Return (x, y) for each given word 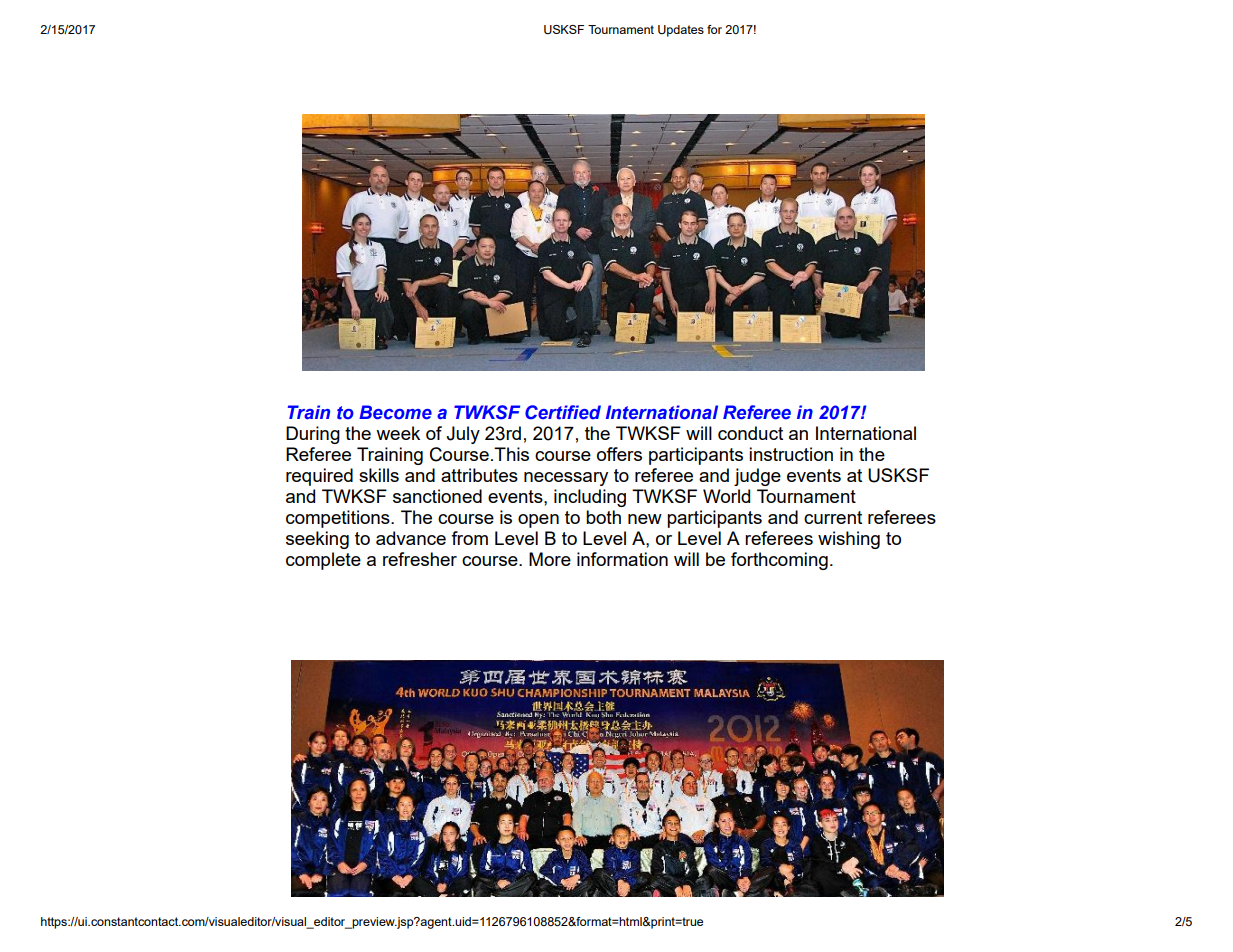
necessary (566, 479)
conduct (750, 433)
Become (395, 412)
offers (619, 454)
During (313, 435)
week (398, 433)
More (550, 559)
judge (757, 477)
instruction (791, 454)
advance (411, 538)
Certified (563, 412)
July (463, 435)
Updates (681, 31)
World (726, 496)
